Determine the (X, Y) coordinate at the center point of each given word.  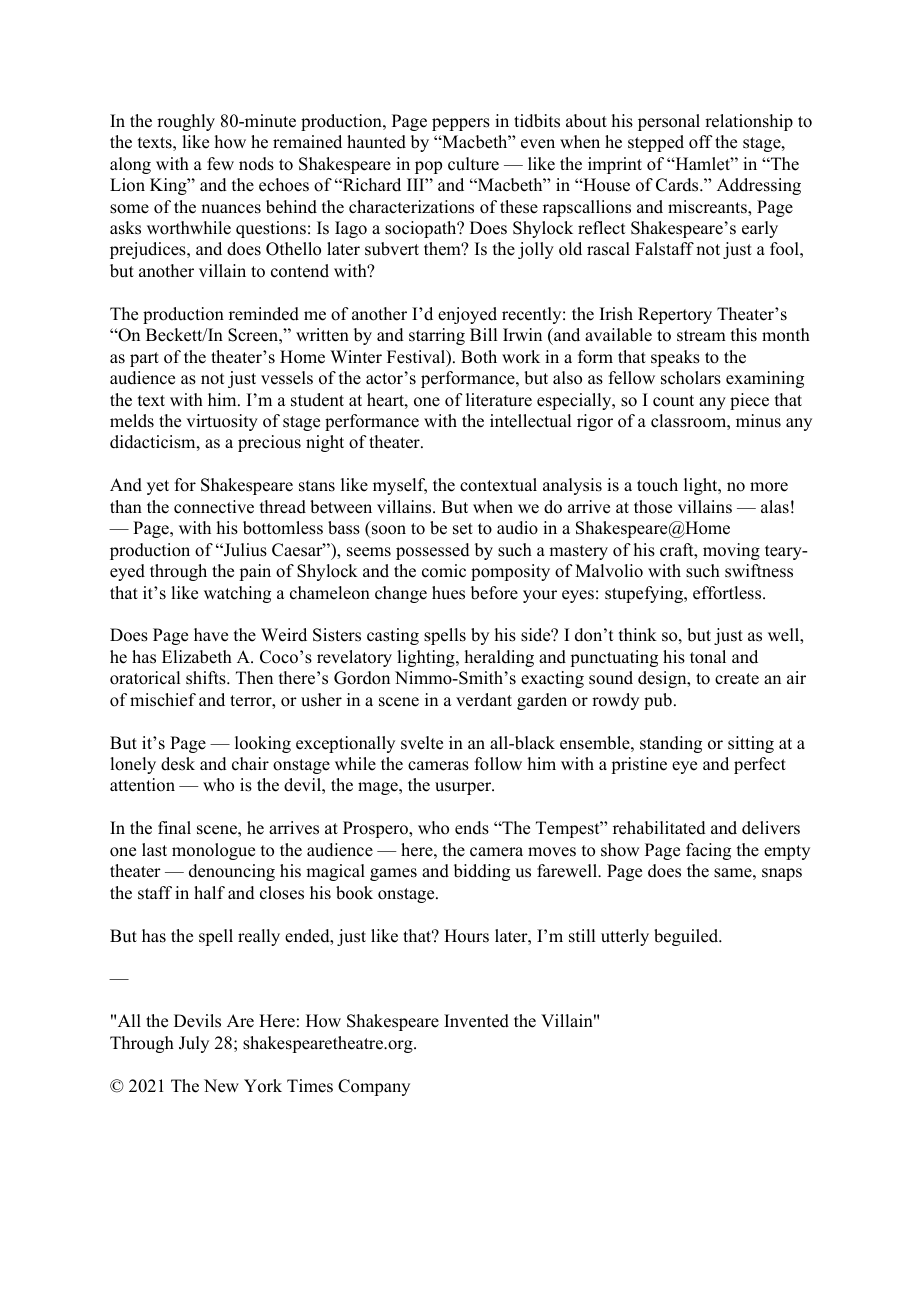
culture (473, 164)
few (220, 164)
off (701, 142)
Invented (476, 1021)
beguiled (687, 937)
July (194, 1044)
